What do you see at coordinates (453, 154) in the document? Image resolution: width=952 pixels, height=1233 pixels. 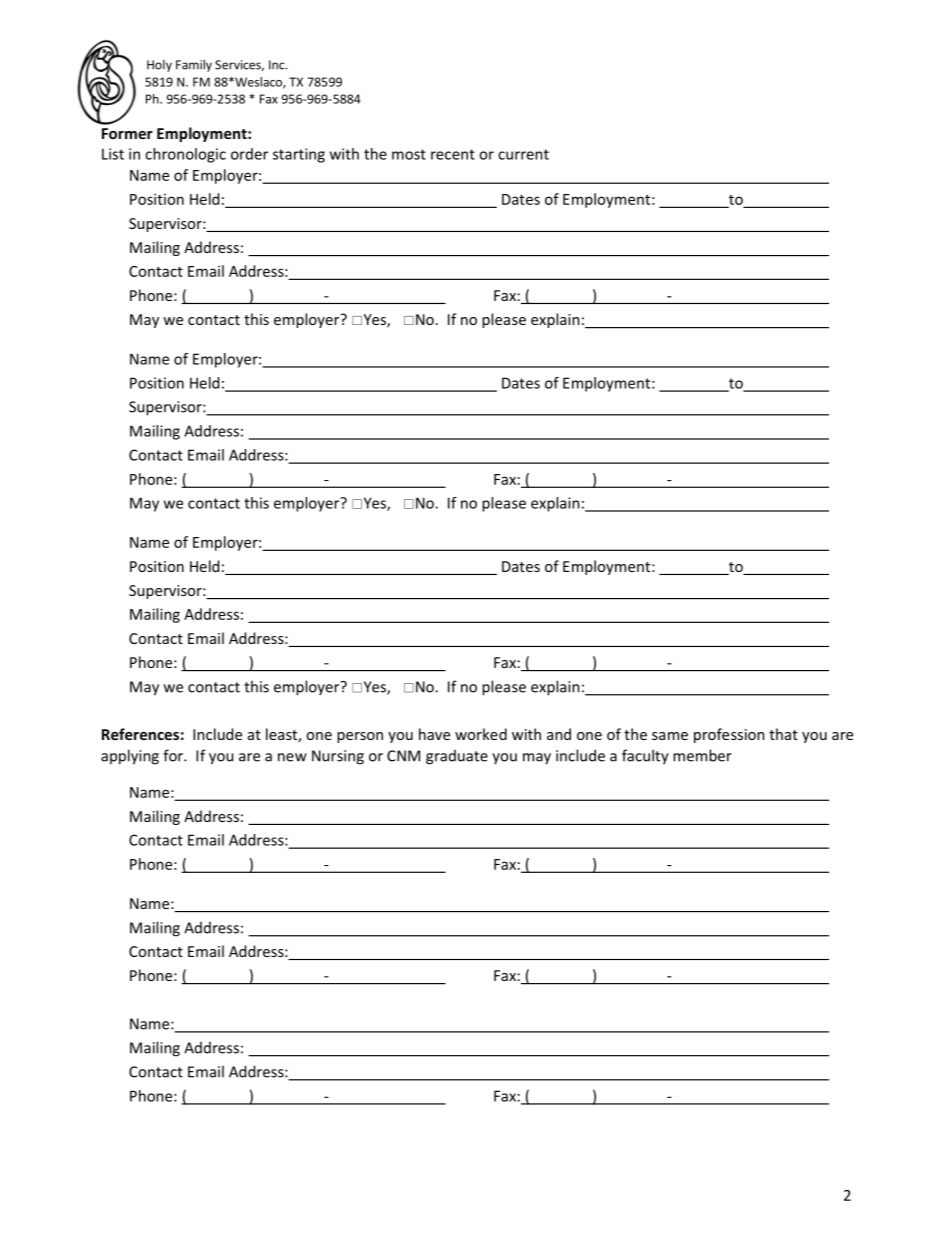 I see `recent` at bounding box center [453, 154].
